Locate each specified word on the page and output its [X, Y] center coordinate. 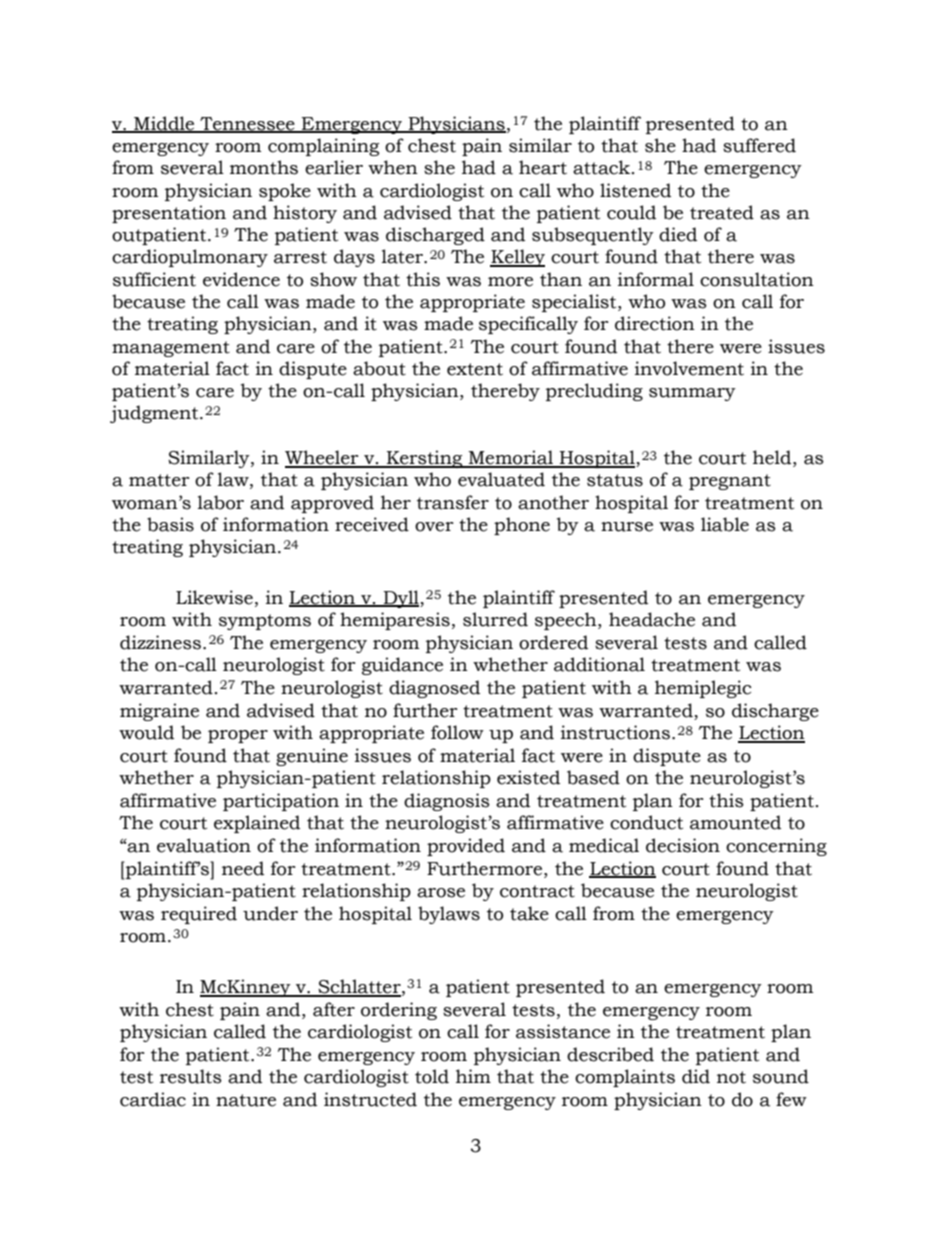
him [473, 1076]
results [191, 1076]
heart [543, 167]
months [264, 167]
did [696, 1076]
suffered [759, 145]
